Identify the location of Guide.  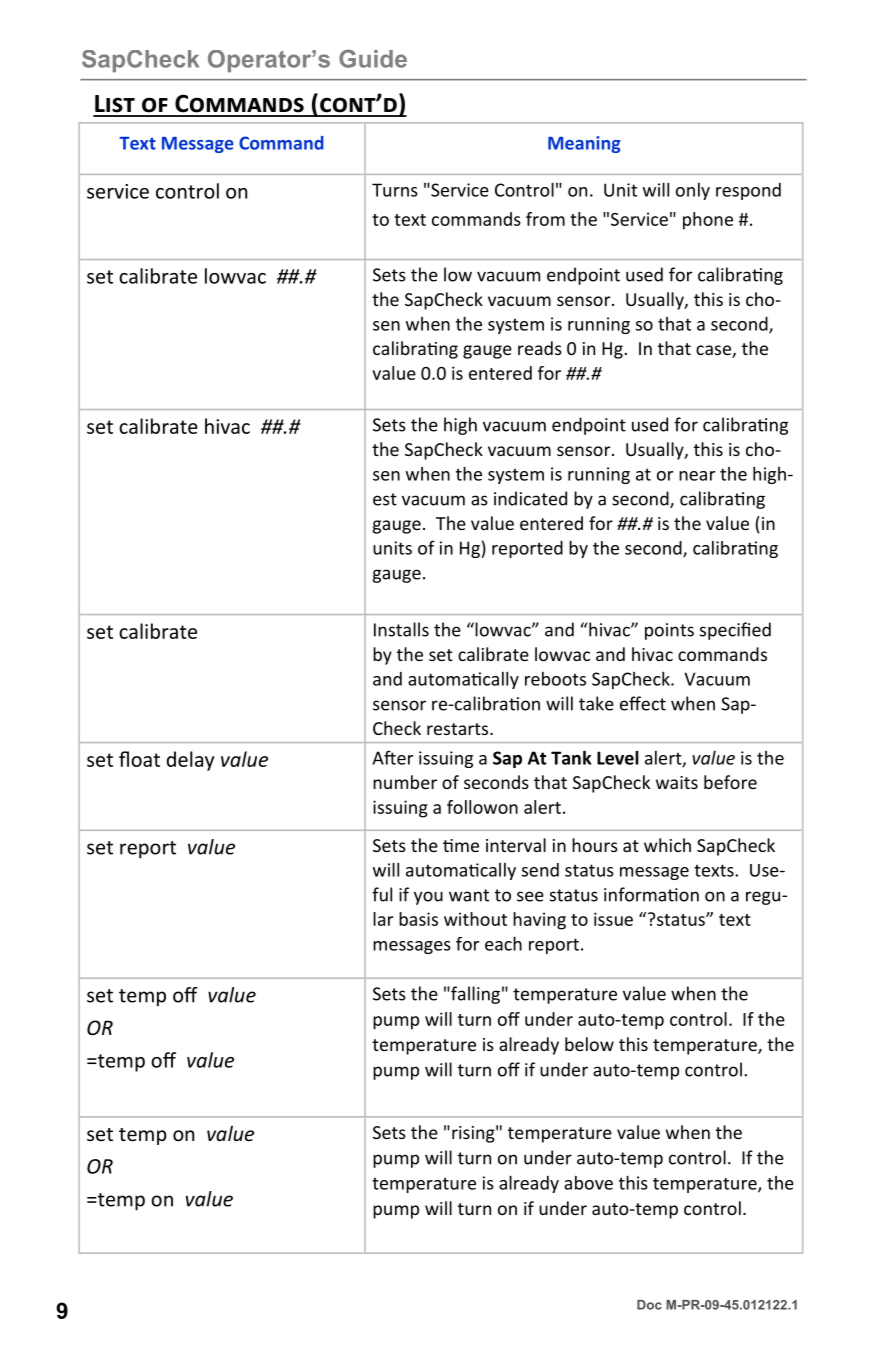
(373, 58).
